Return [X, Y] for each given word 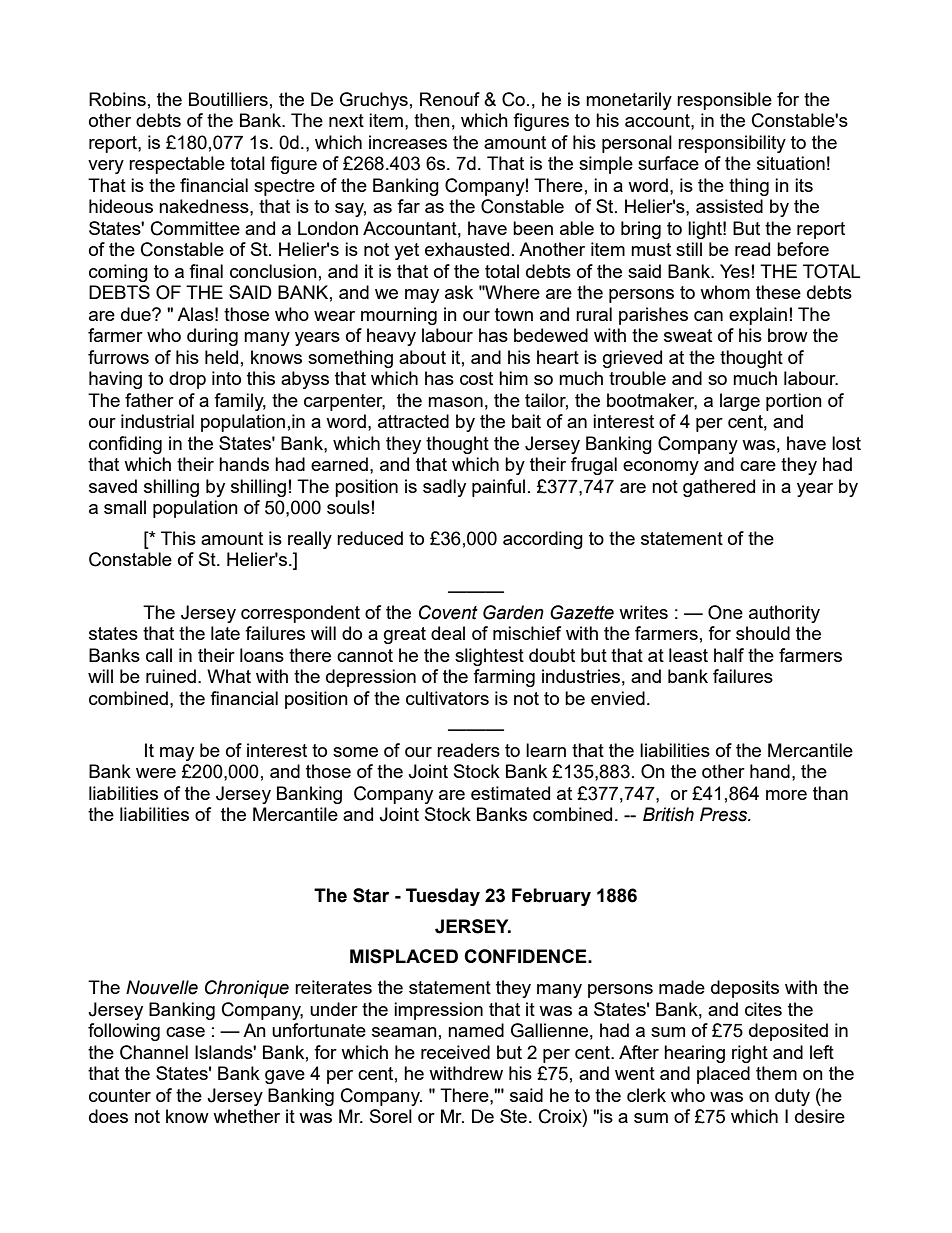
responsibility [732, 144]
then [432, 120]
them [776, 1073]
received [455, 1052]
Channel [154, 1052]
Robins [117, 99]
